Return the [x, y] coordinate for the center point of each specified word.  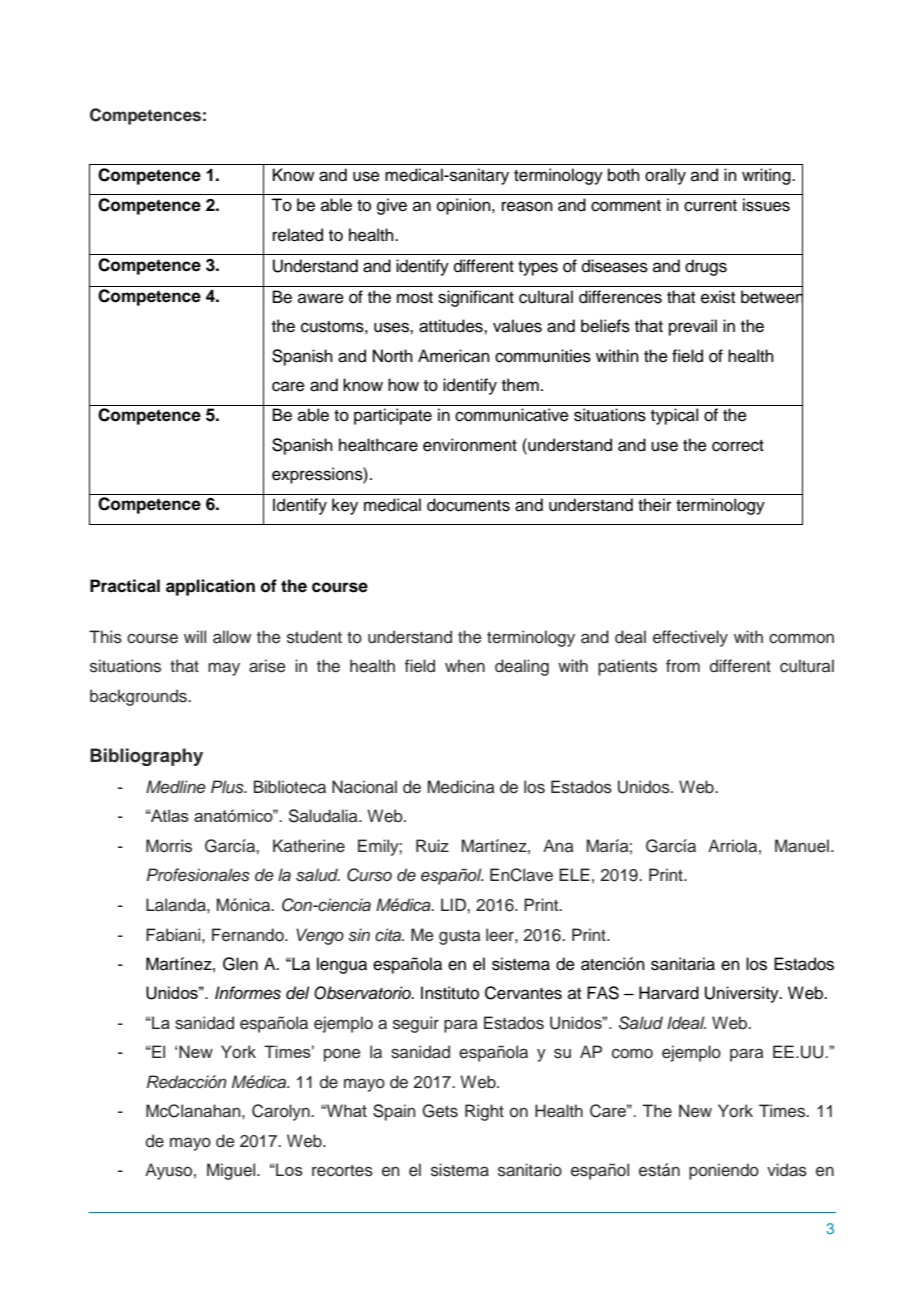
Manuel [802, 846]
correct [738, 446]
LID [454, 904]
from [683, 666]
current [710, 206]
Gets [440, 1111]
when [465, 666]
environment [470, 445]
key [345, 506]
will [195, 636]
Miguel [232, 1171]
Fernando [249, 935]
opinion [465, 206]
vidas [787, 1170]
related [298, 235]
